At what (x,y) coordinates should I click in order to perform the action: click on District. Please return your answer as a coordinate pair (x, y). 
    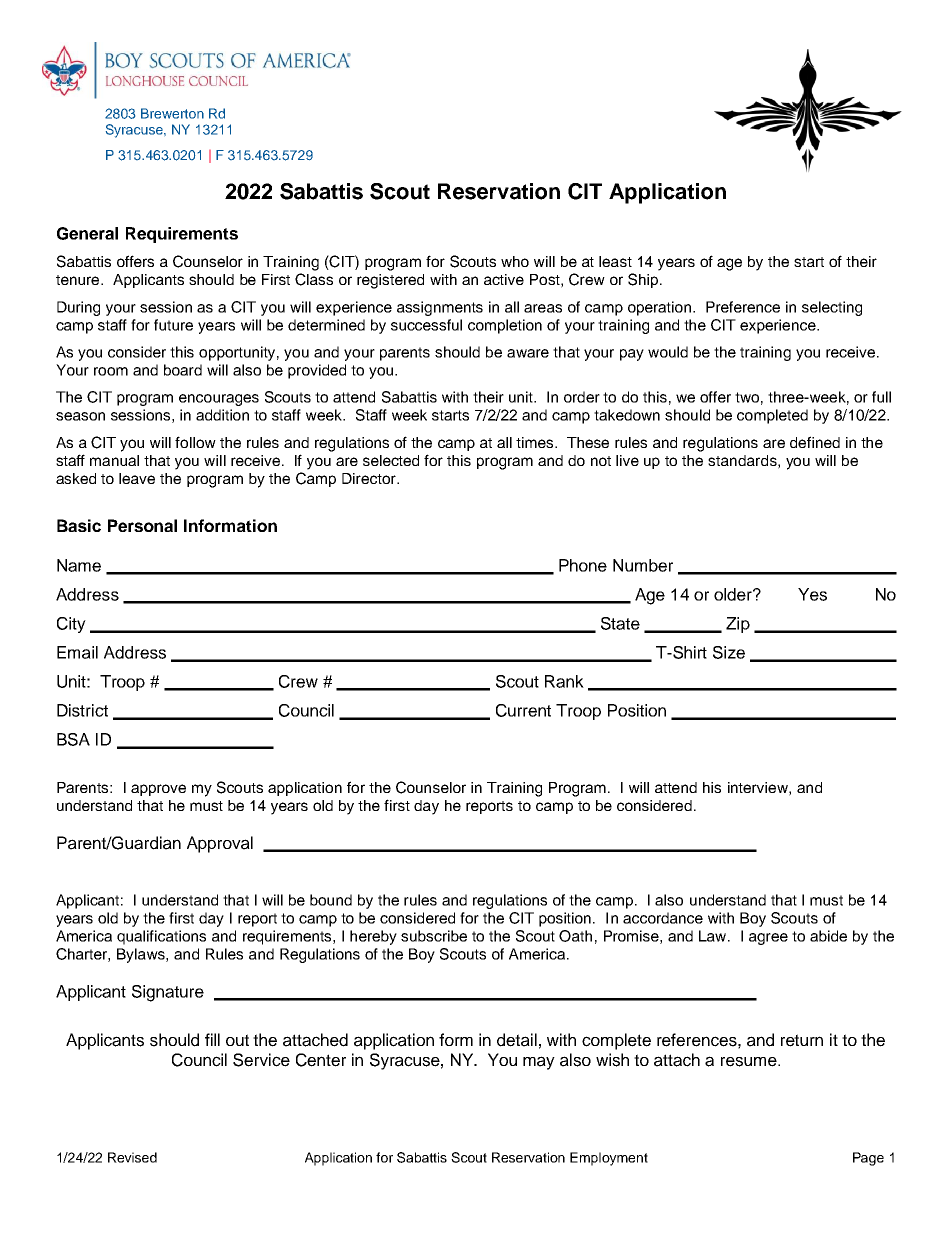
    Looking at the image, I should click on (82, 710).
